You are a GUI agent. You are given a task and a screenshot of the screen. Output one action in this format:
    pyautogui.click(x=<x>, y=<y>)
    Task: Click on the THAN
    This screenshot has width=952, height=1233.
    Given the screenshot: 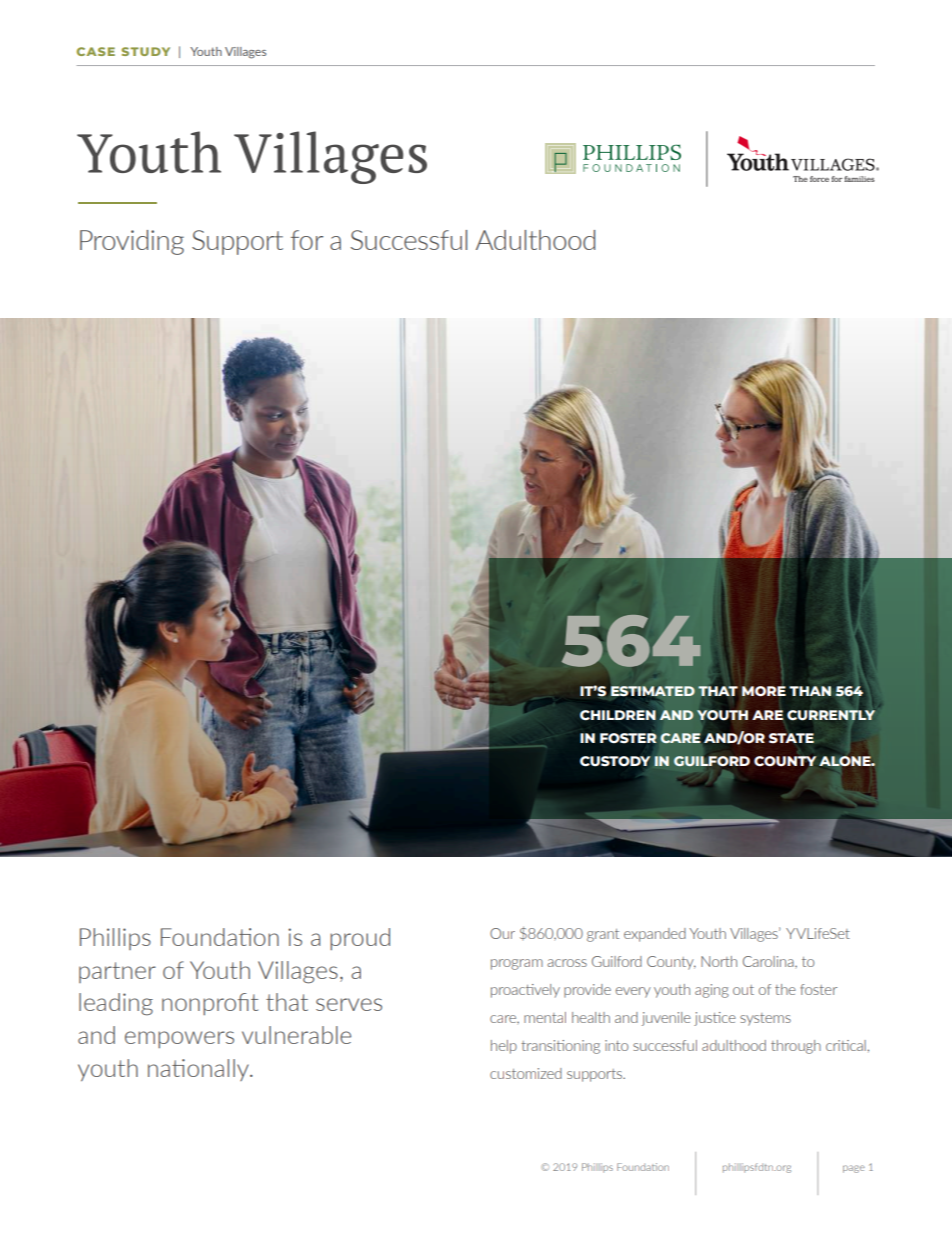 What is the action you would take?
    pyautogui.click(x=810, y=691)
